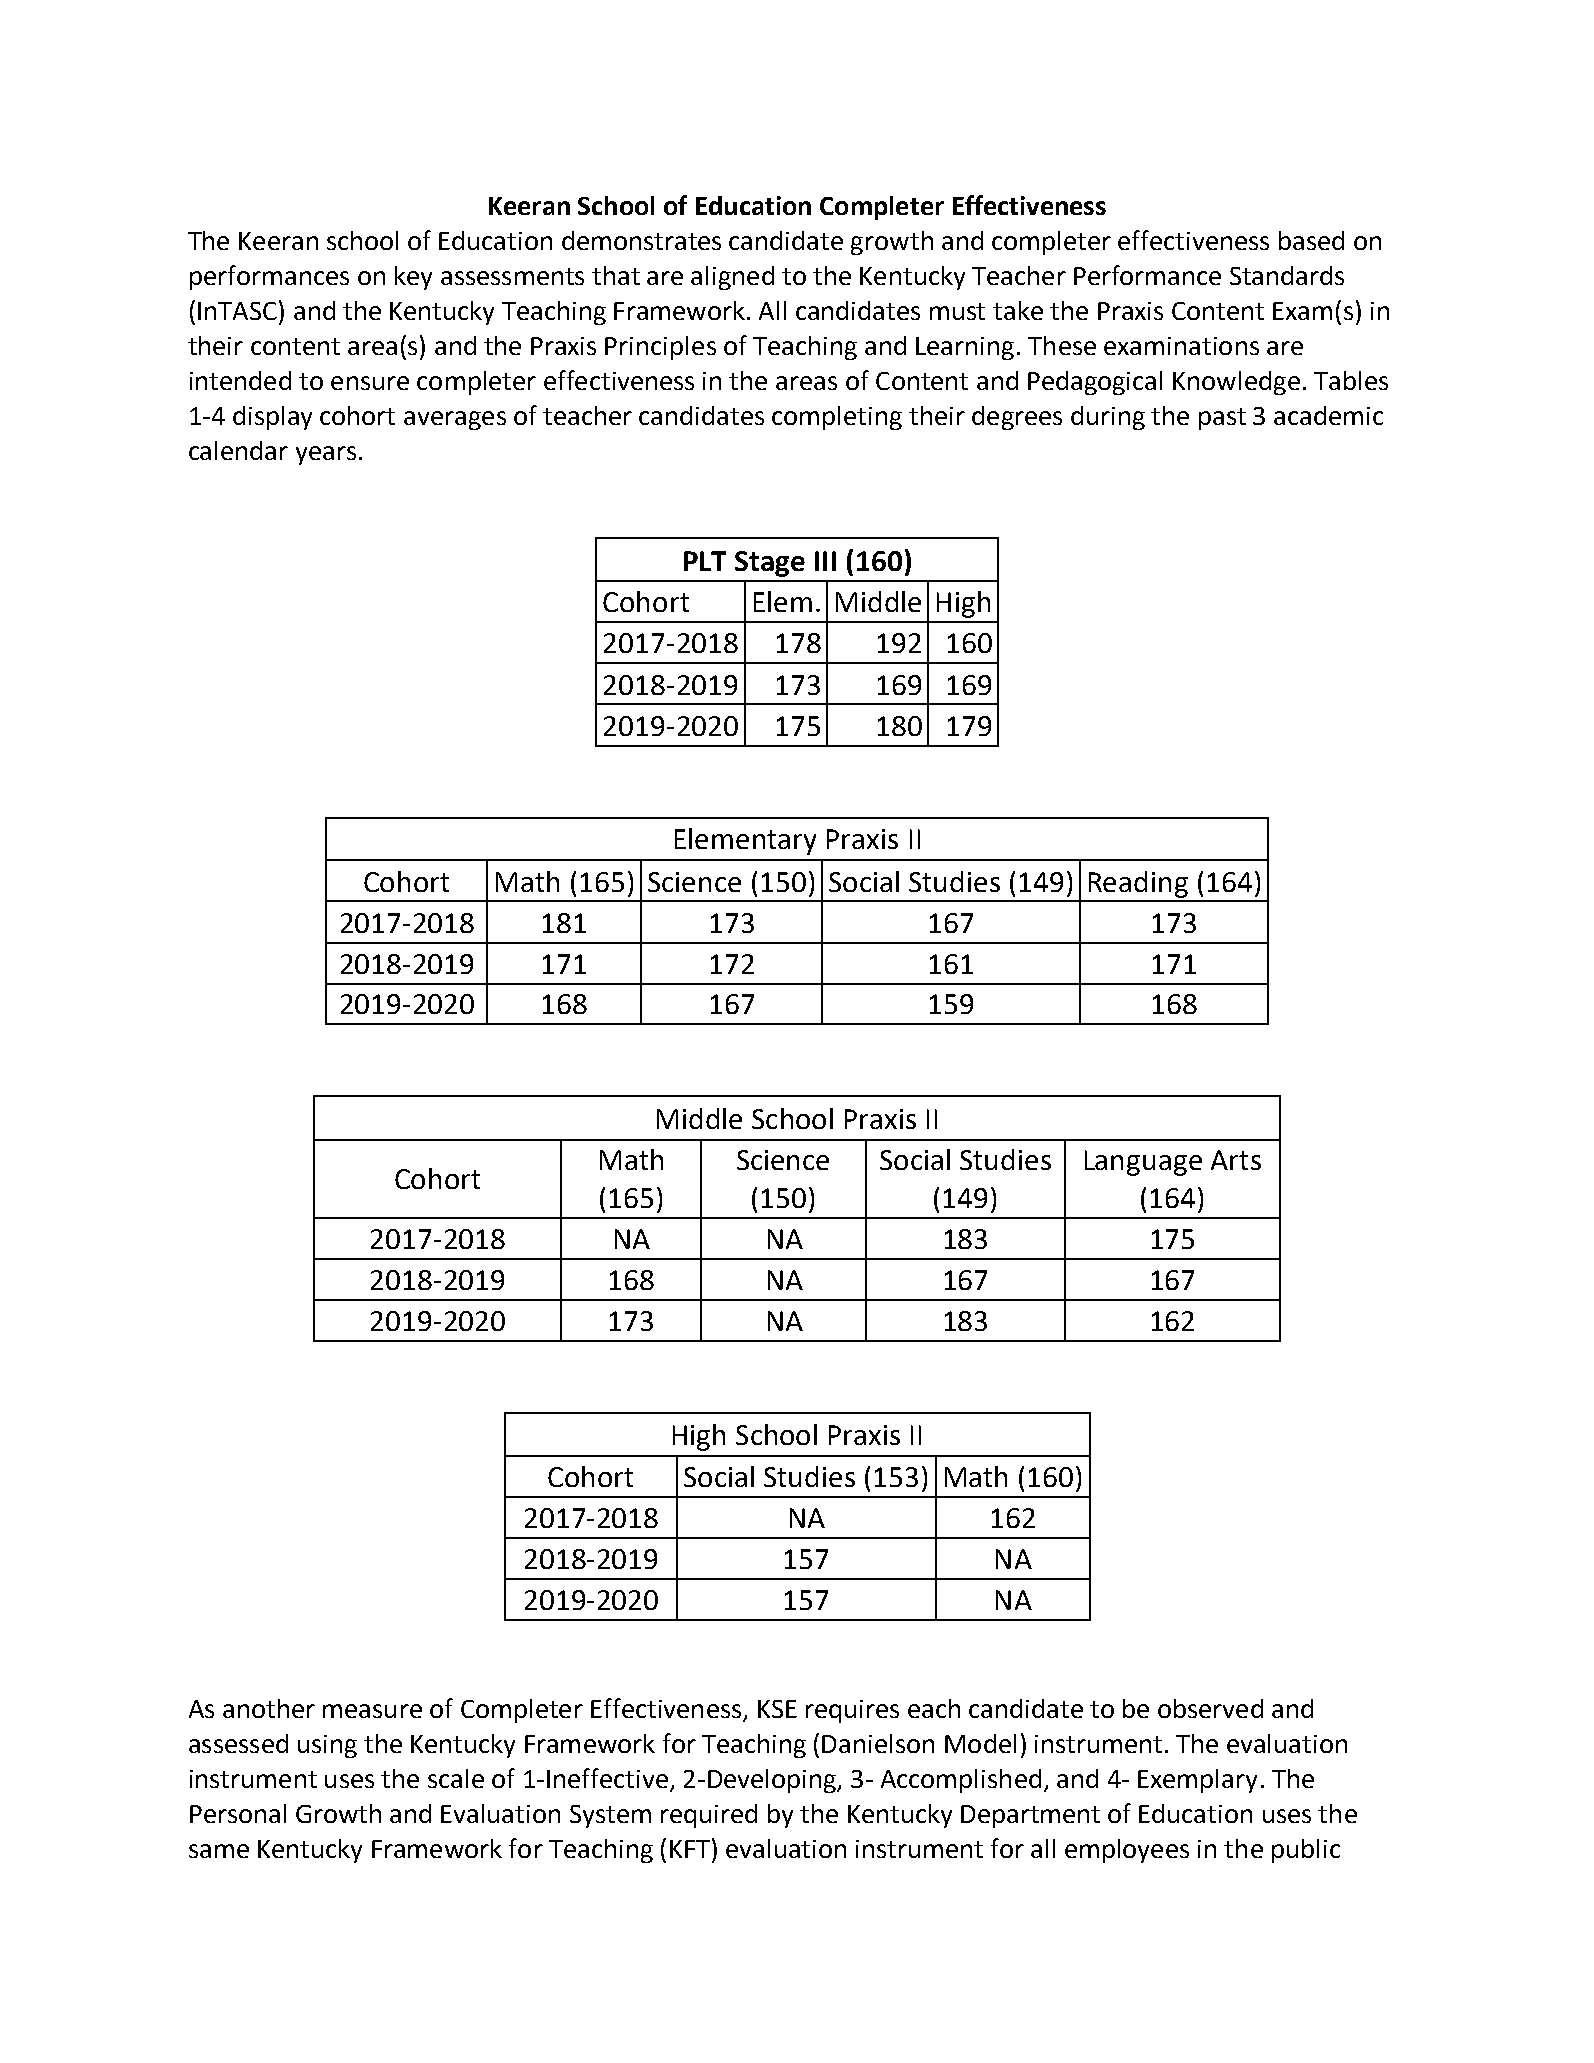 This screenshot has width=1594, height=2063. What do you see at coordinates (705, 561) in the screenshot?
I see `PLT` at bounding box center [705, 561].
